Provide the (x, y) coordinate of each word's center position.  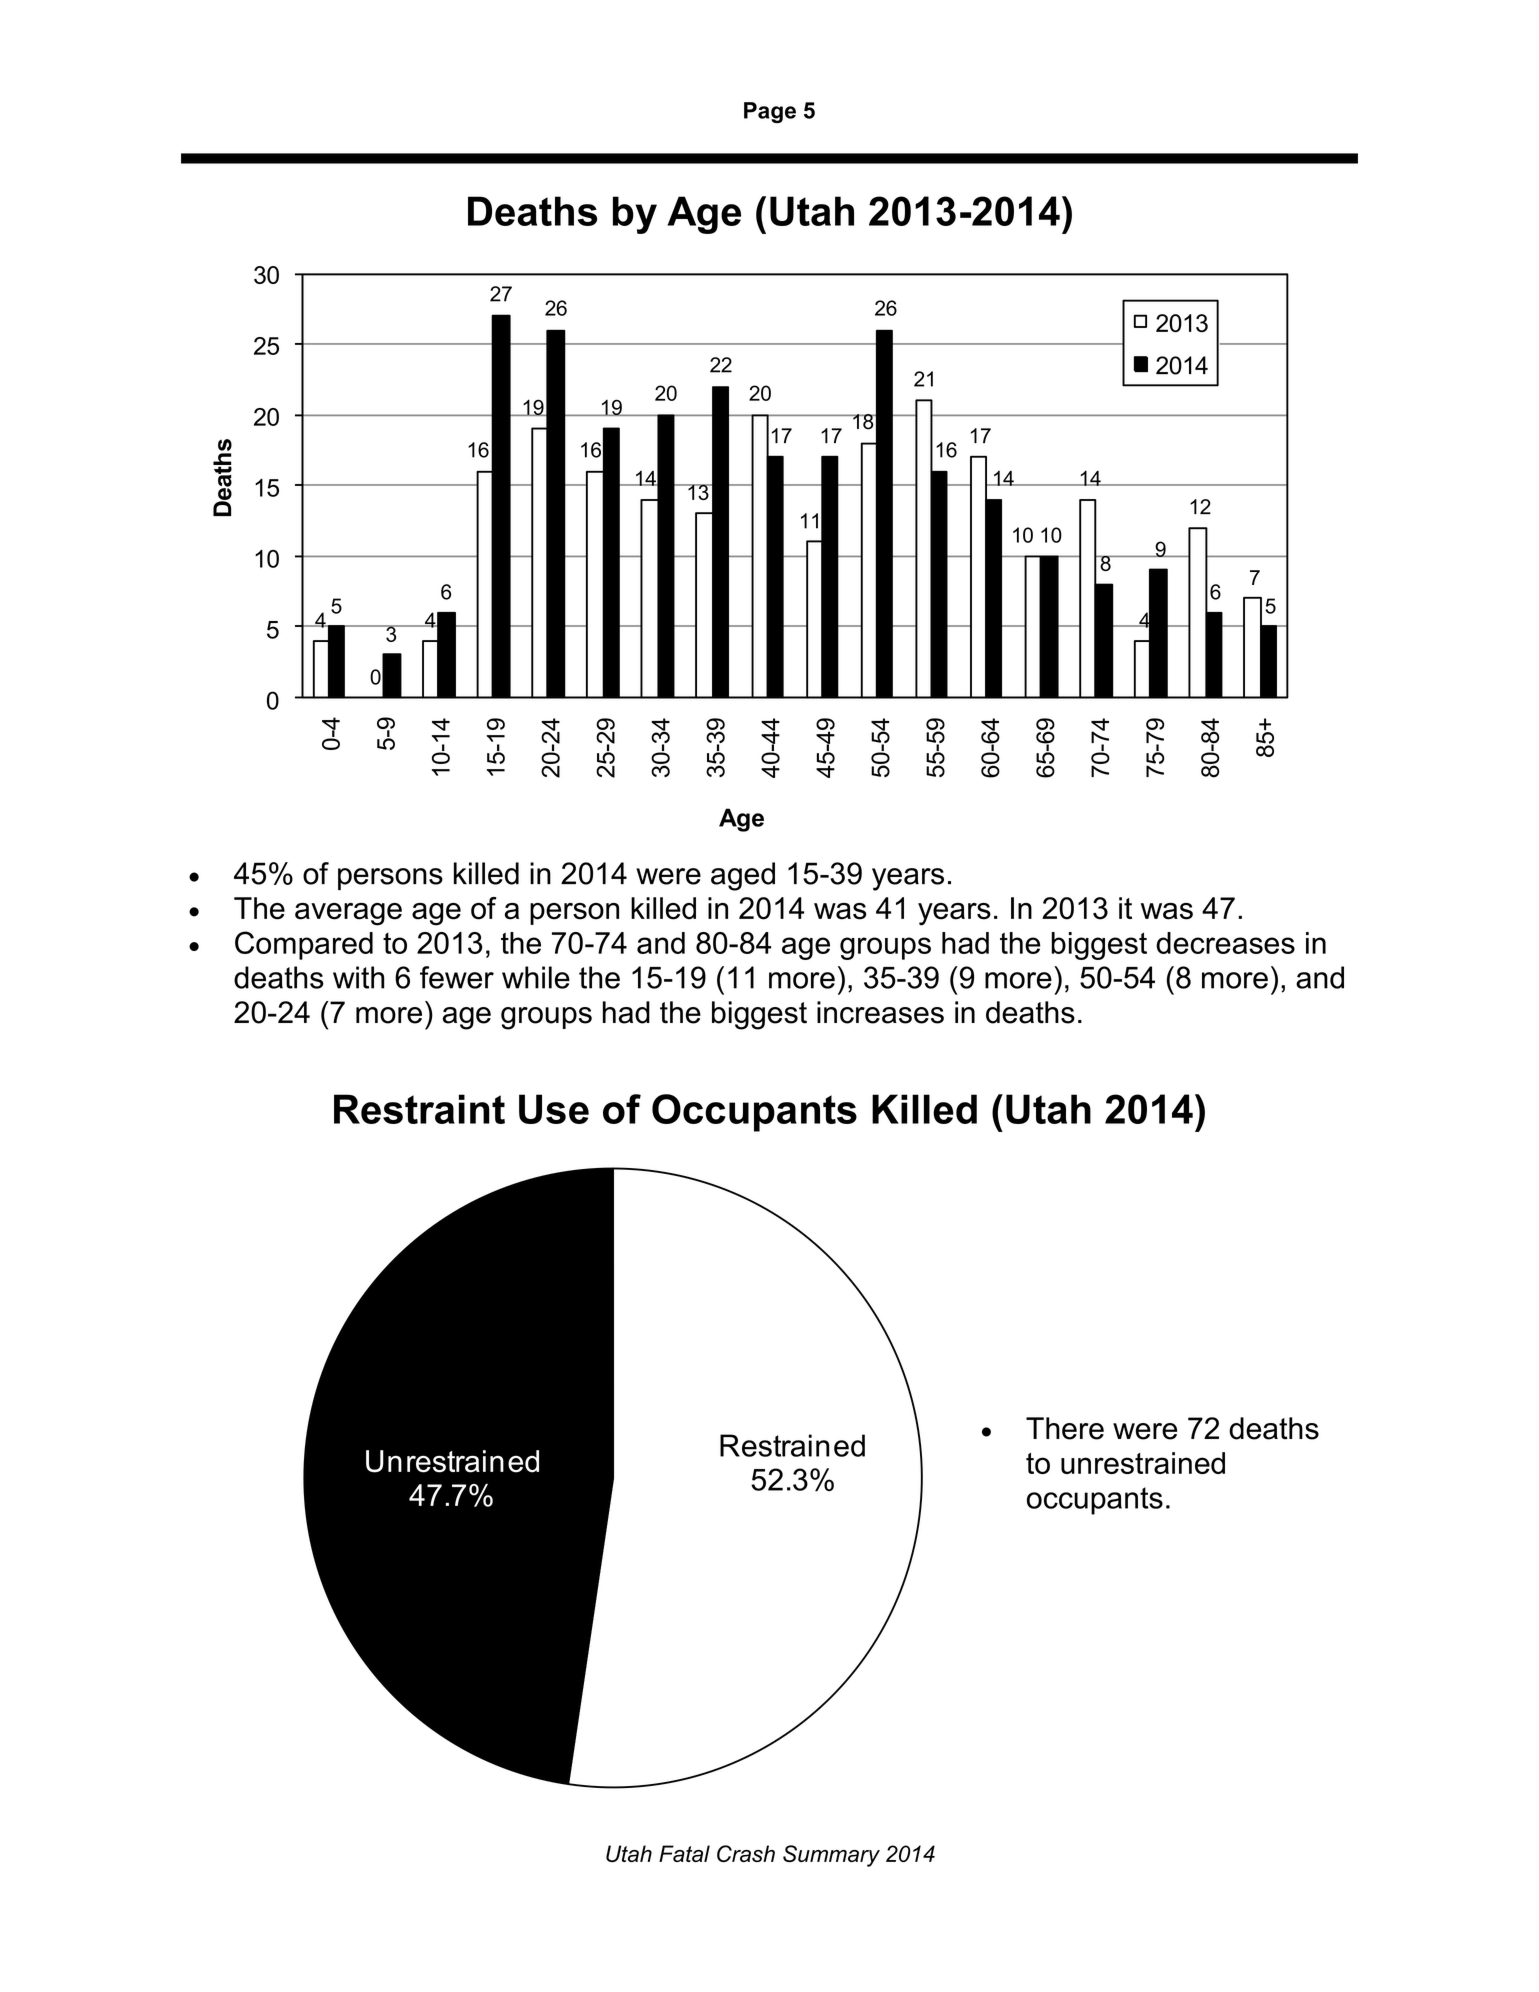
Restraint (419, 1109)
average (348, 914)
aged (743, 876)
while (536, 977)
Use (554, 1109)
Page (770, 112)
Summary (831, 1856)
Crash (746, 1853)
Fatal (684, 1853)
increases (880, 1012)
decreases (1225, 943)
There (1065, 1428)
